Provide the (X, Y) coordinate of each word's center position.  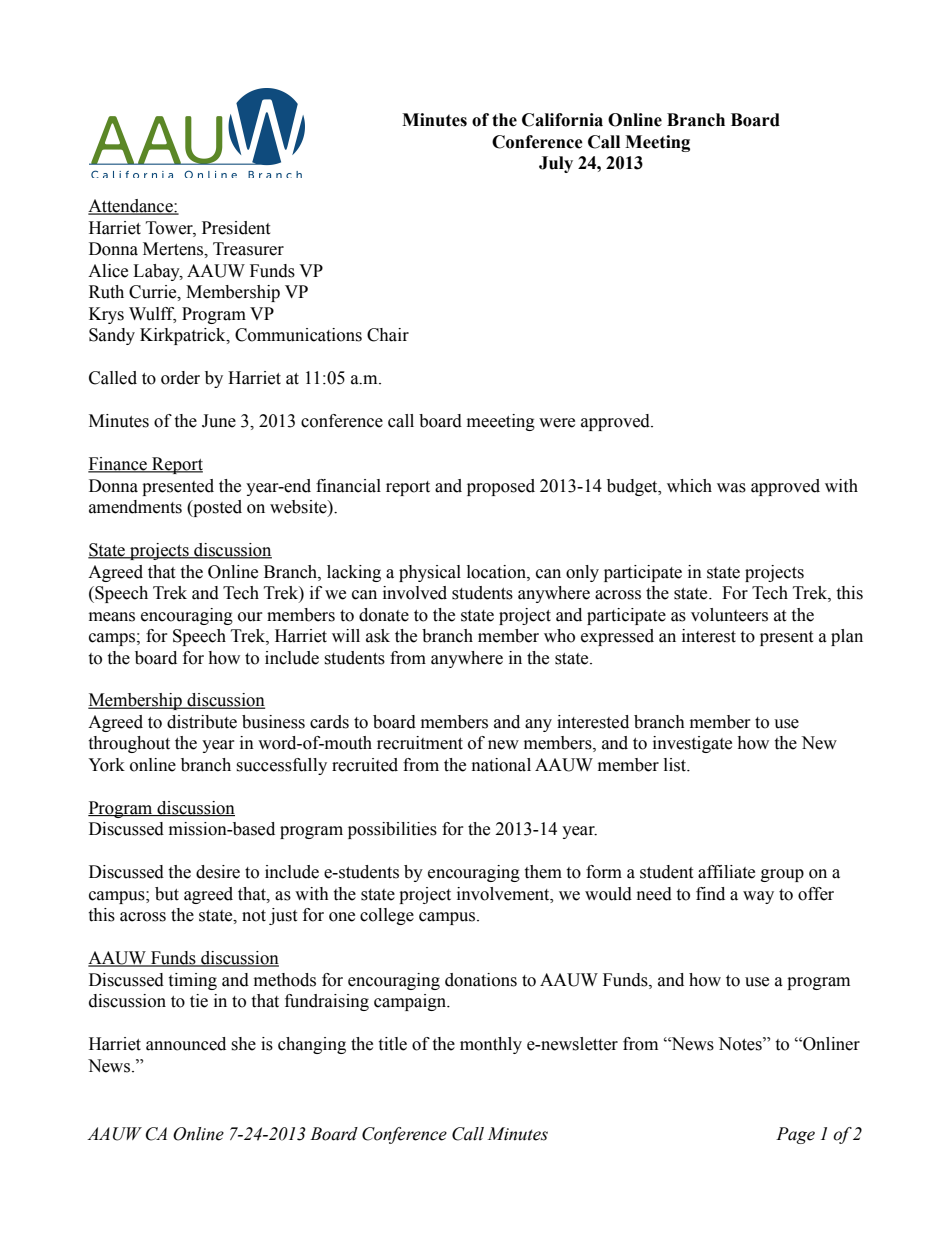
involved (415, 593)
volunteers (729, 615)
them (543, 872)
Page (795, 1135)
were (557, 423)
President (236, 228)
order (180, 378)
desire (218, 872)
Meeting (657, 143)
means (112, 617)
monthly (491, 1045)
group (782, 875)
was (731, 488)
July (556, 164)
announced (186, 1044)
